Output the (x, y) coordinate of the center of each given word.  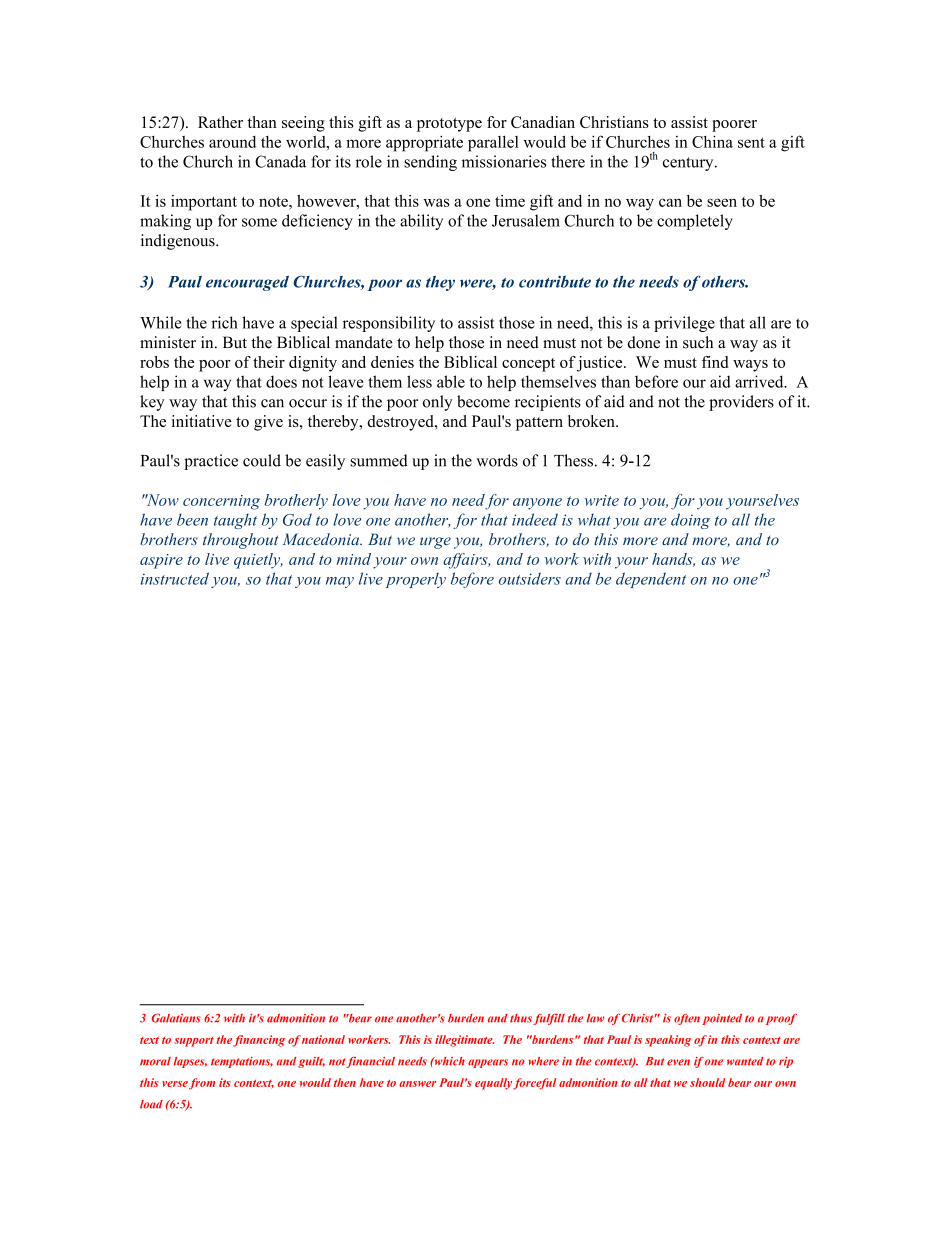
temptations (242, 1062)
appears (488, 1063)
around (232, 142)
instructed (175, 578)
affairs (466, 561)
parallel (493, 144)
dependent (651, 580)
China (712, 141)
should (708, 1082)
